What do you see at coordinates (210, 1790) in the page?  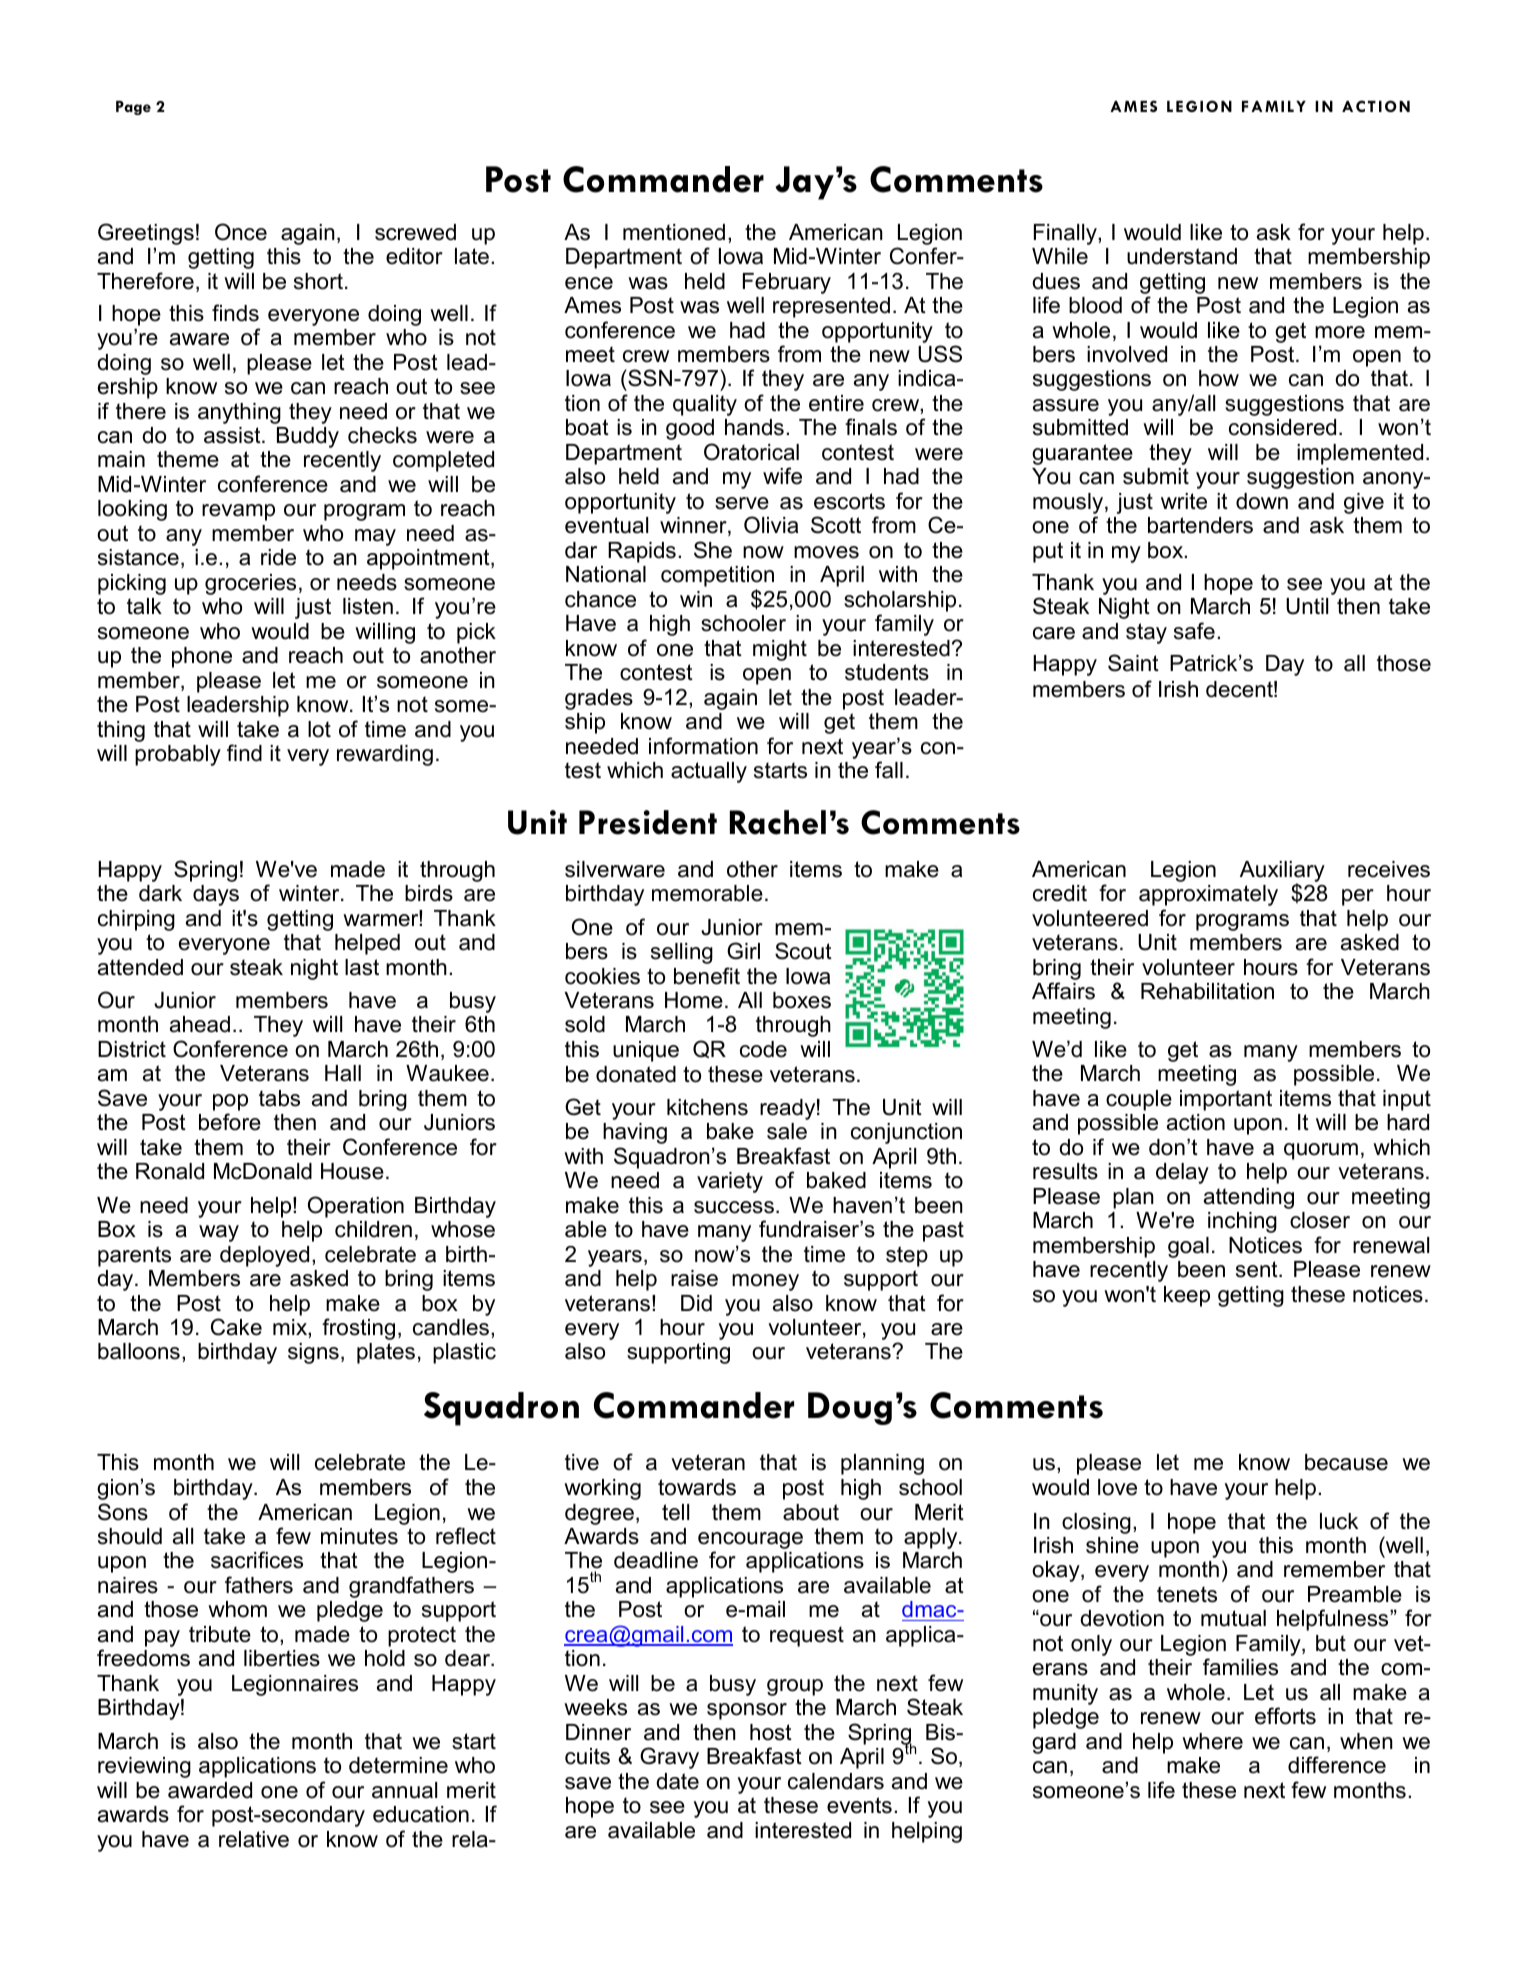 I see `awarded` at bounding box center [210, 1790].
